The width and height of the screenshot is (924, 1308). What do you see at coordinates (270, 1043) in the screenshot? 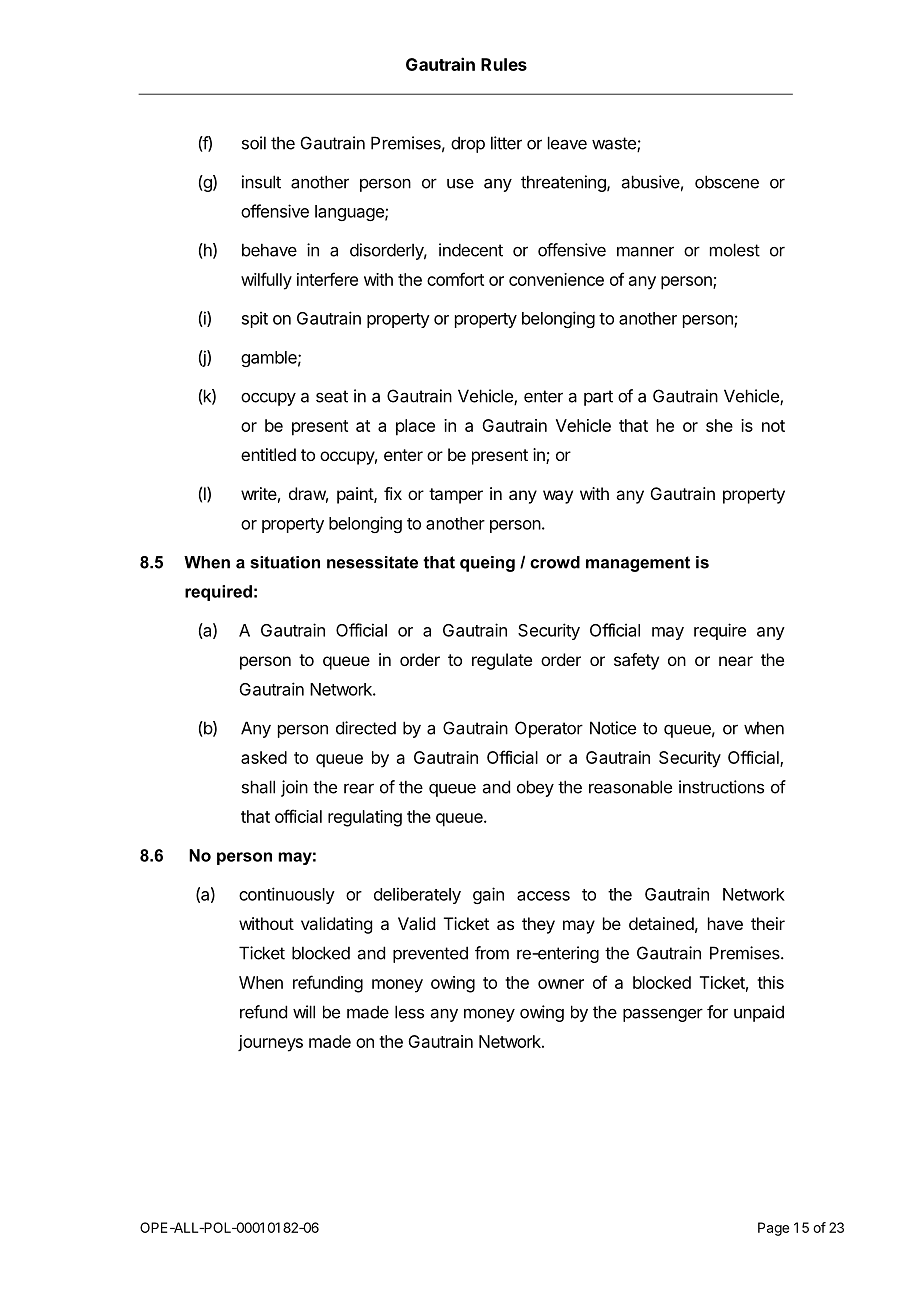
I see `journeys` at bounding box center [270, 1043].
